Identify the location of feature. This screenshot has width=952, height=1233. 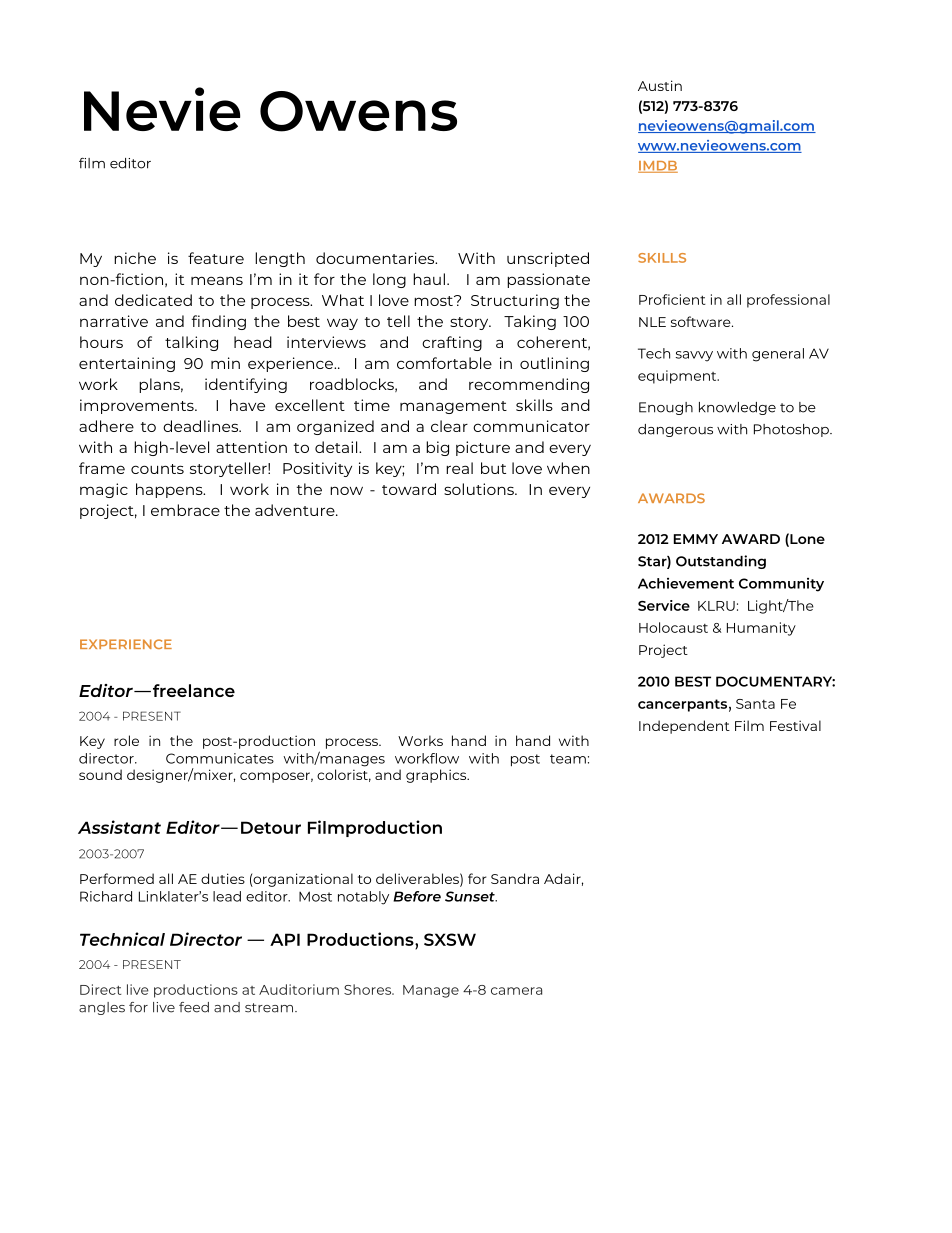
(216, 258).
